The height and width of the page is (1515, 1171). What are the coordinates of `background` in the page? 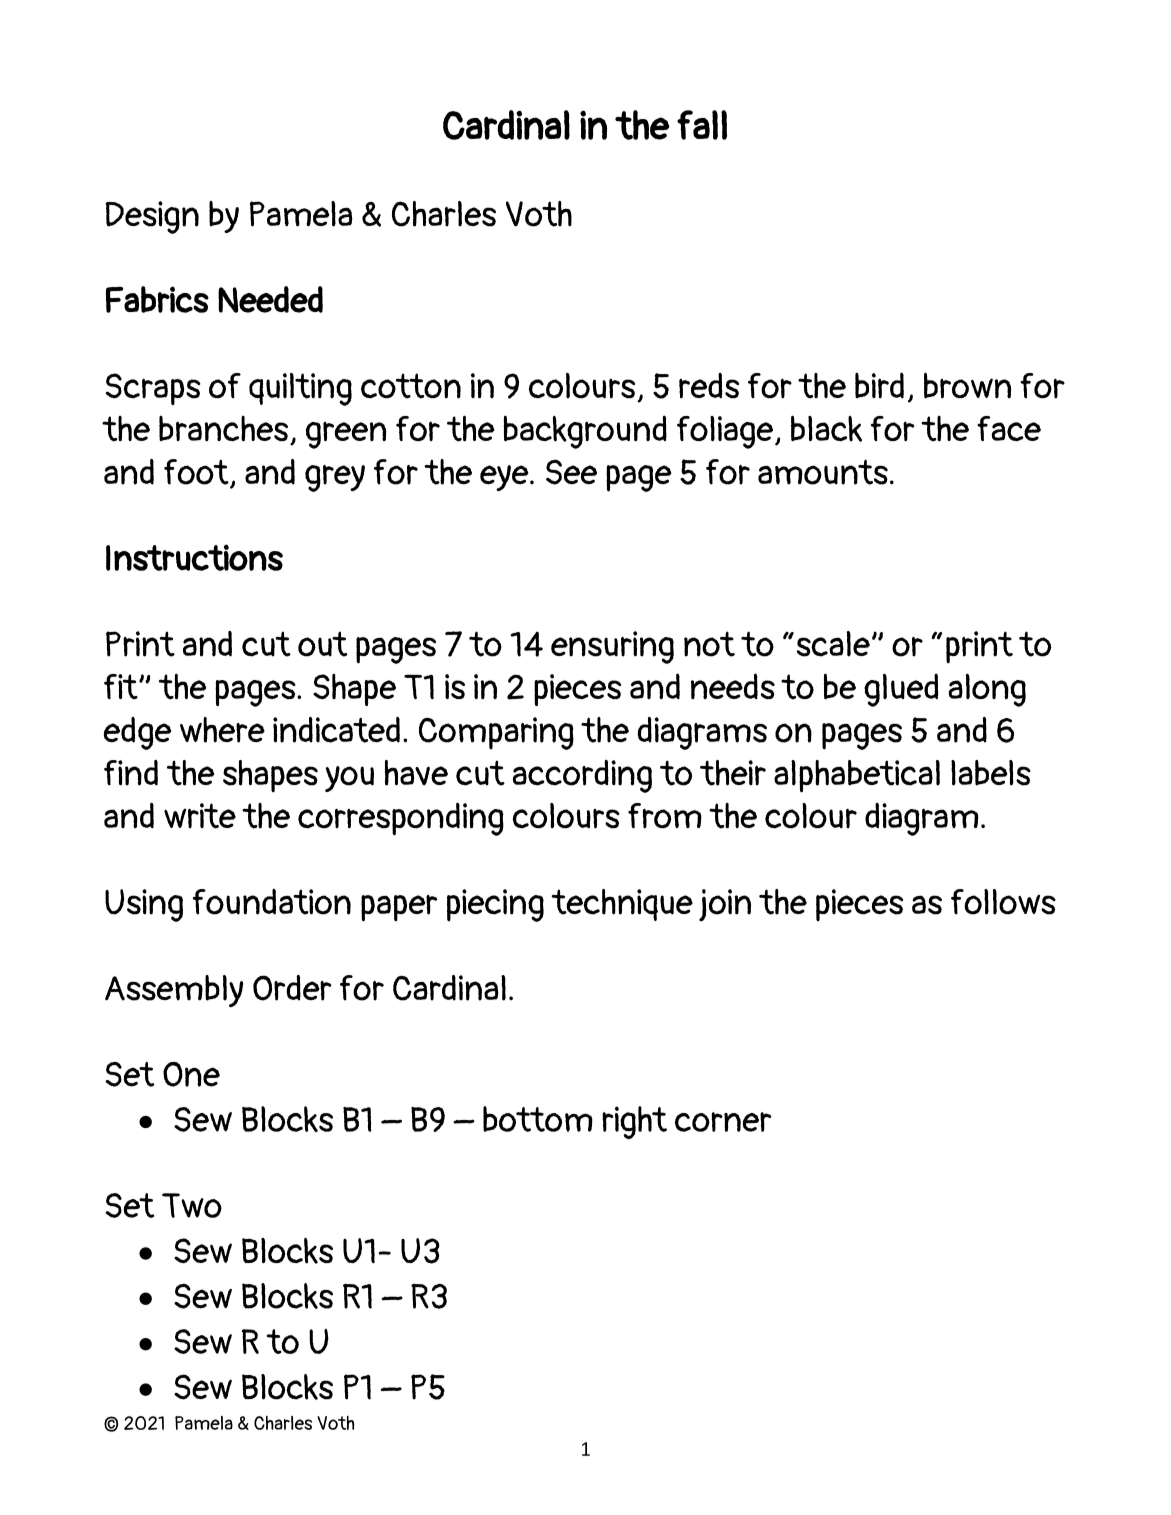 It's located at (585, 432).
